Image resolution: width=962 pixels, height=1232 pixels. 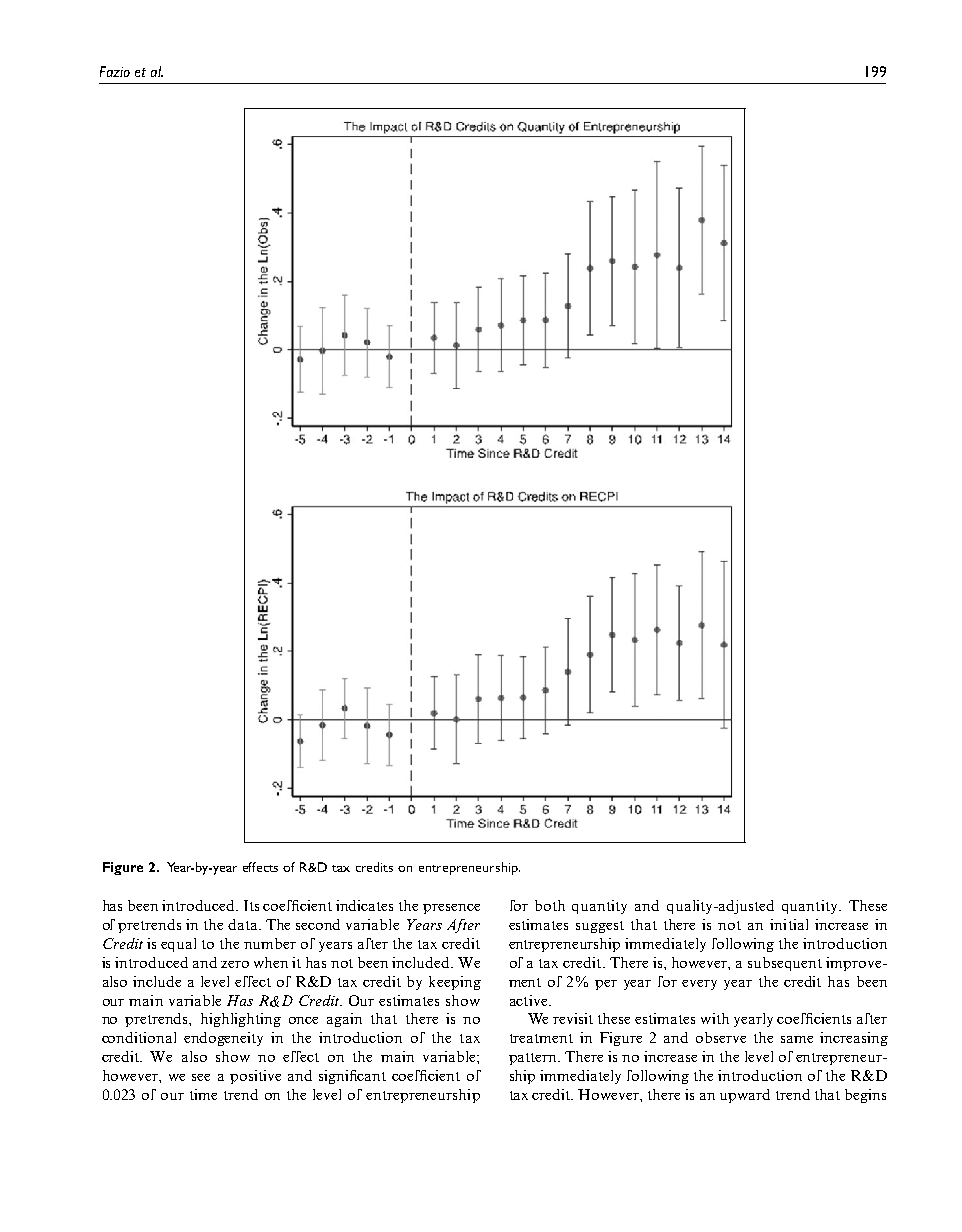 What do you see at coordinates (785, 964) in the page?
I see `subsequent` at bounding box center [785, 964].
